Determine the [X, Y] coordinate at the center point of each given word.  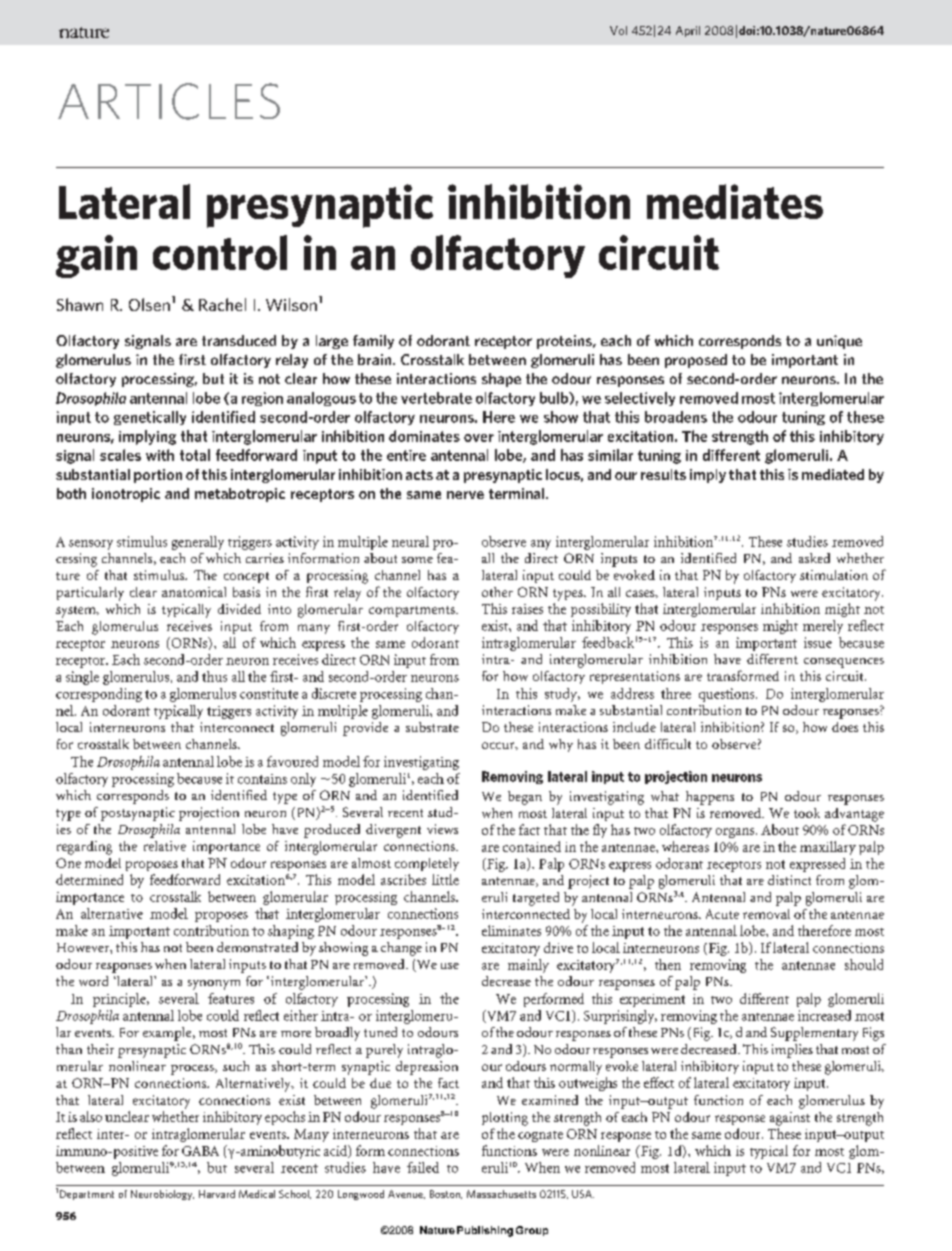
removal [766, 914]
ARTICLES [169, 101]
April [688, 31]
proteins [565, 342]
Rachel [222, 304]
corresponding [99, 695]
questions [728, 695]
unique [839, 342]
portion [158, 476]
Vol [618, 30]
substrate [432, 727]
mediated [833, 474]
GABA [200, 1151]
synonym [214, 985]
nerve [465, 495]
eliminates [511, 930]
